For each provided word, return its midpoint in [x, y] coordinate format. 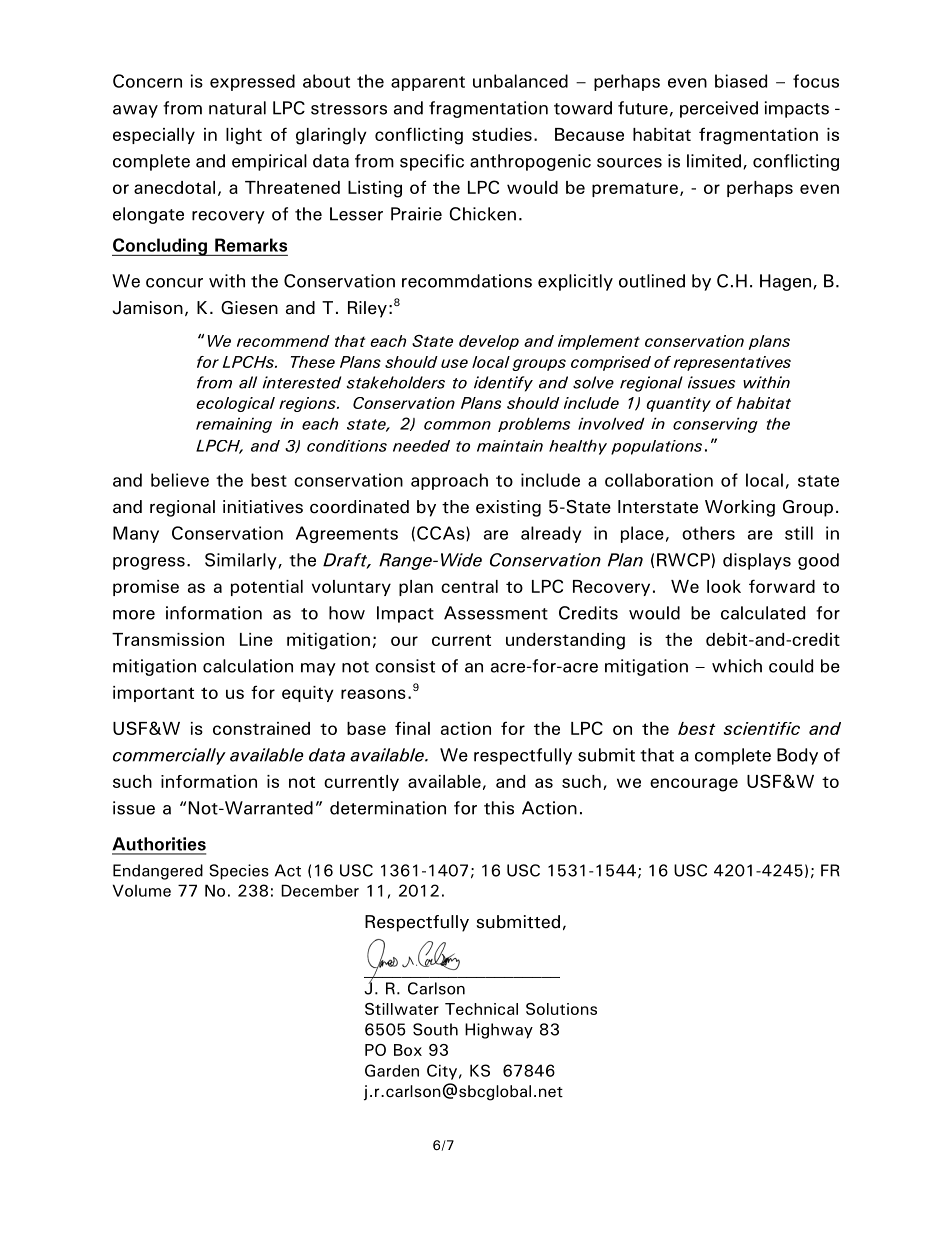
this [499, 808]
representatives [732, 363]
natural [237, 108]
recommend [283, 341]
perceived [719, 109]
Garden [392, 1070]
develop [489, 342]
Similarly [242, 561]
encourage [694, 785]
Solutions [561, 1009]
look [724, 586]
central [469, 586]
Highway [499, 1031]
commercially [169, 756]
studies [502, 134]
